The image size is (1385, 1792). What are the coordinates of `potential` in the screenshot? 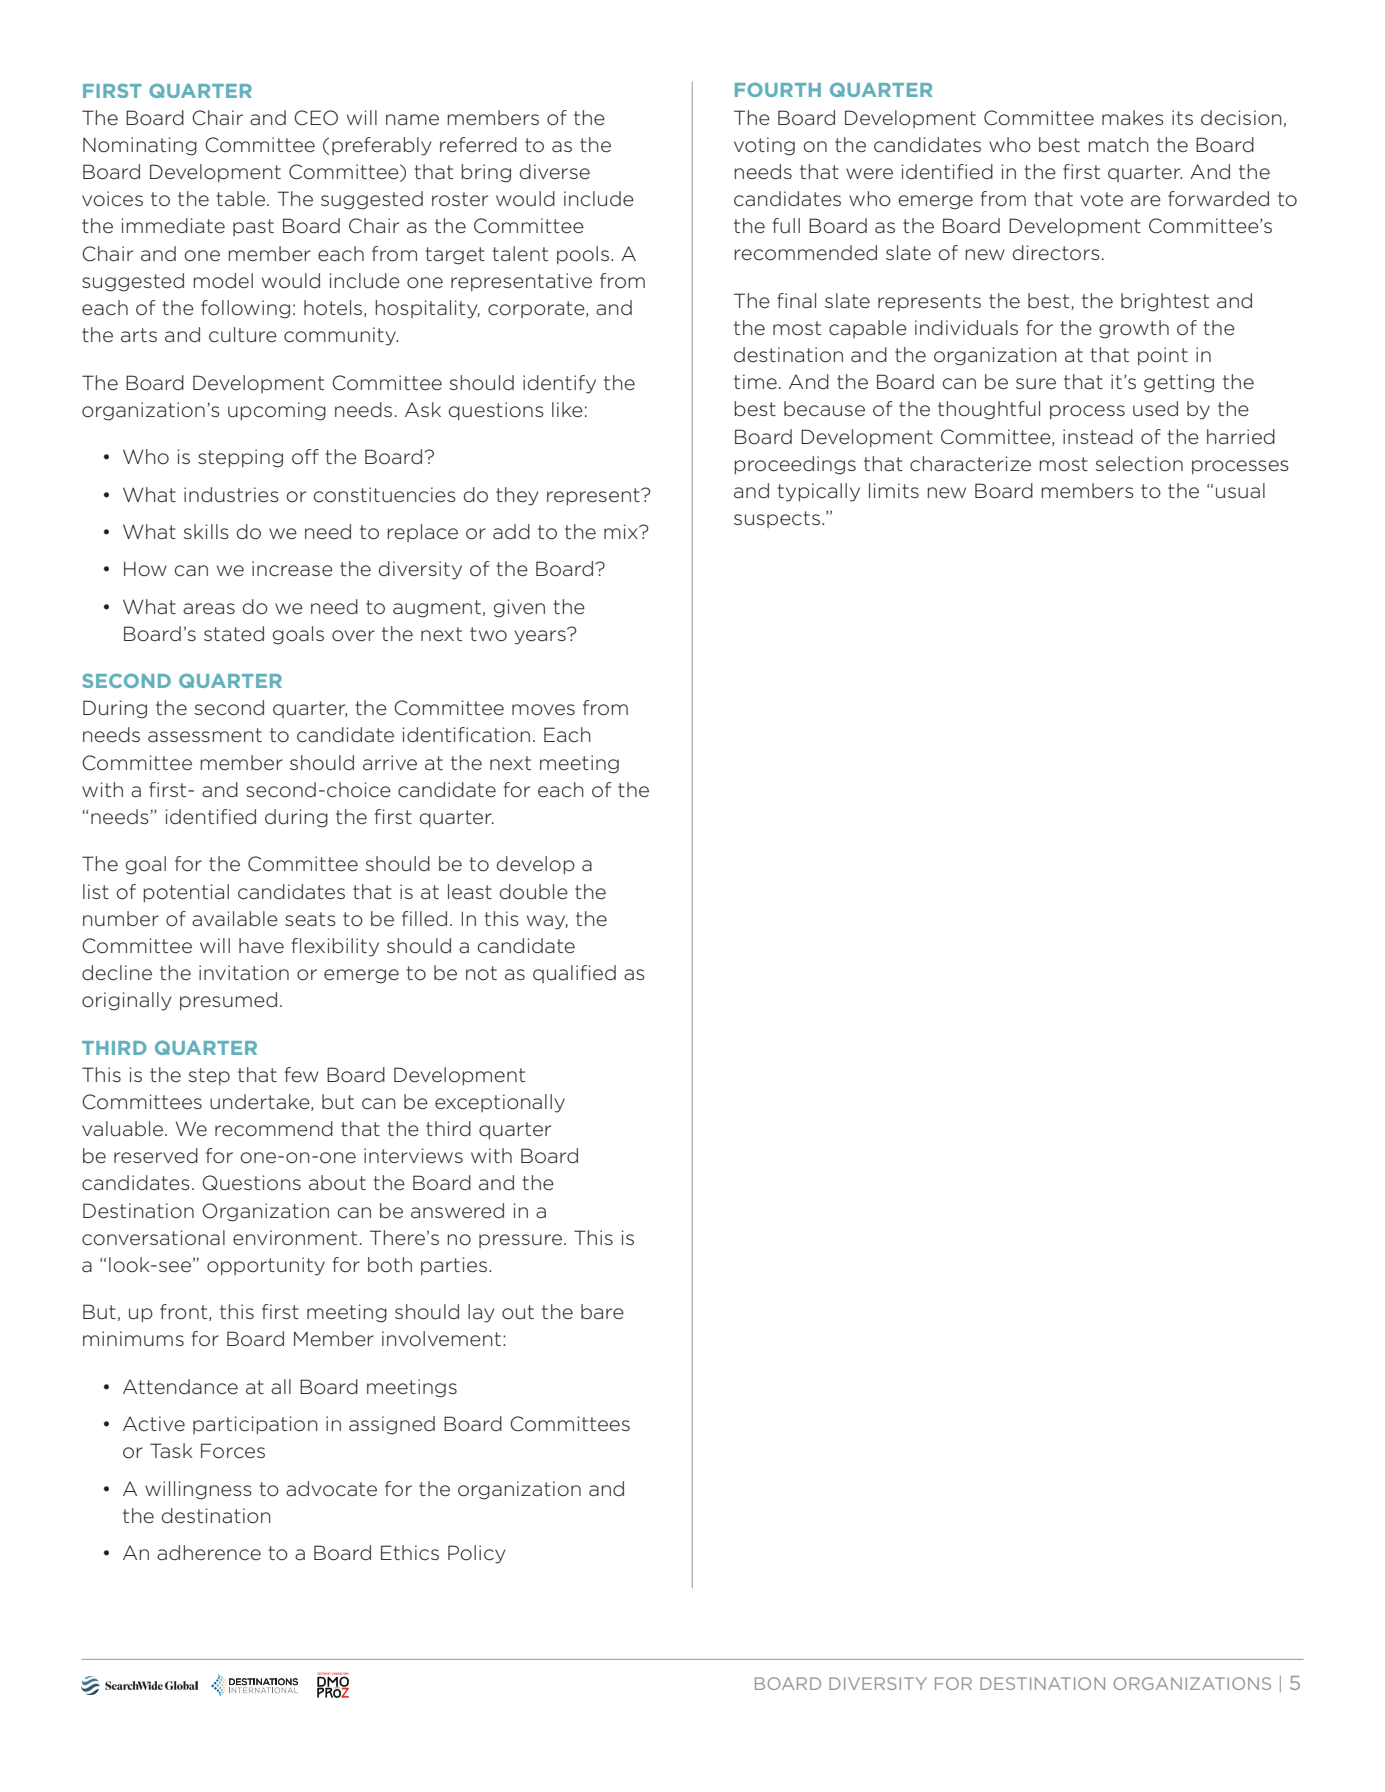 It's located at (186, 893).
